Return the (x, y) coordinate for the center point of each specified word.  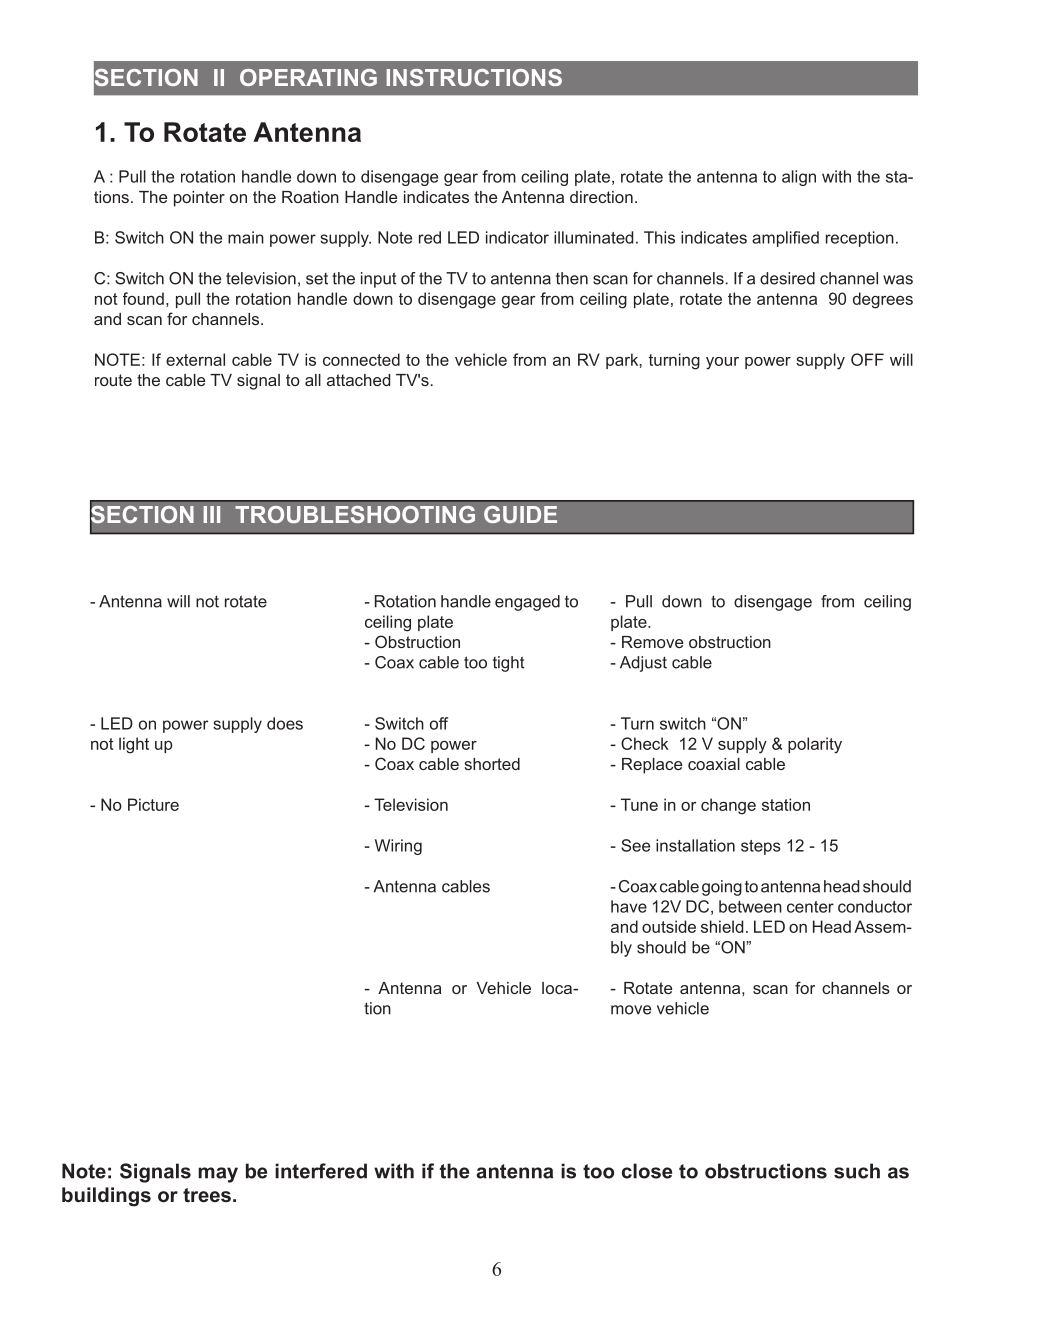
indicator (517, 237)
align (799, 178)
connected (361, 359)
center (810, 907)
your (722, 363)
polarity (815, 745)
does (285, 723)
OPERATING (308, 77)
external (195, 359)
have (629, 906)
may (218, 1175)
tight (509, 664)
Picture (153, 804)
